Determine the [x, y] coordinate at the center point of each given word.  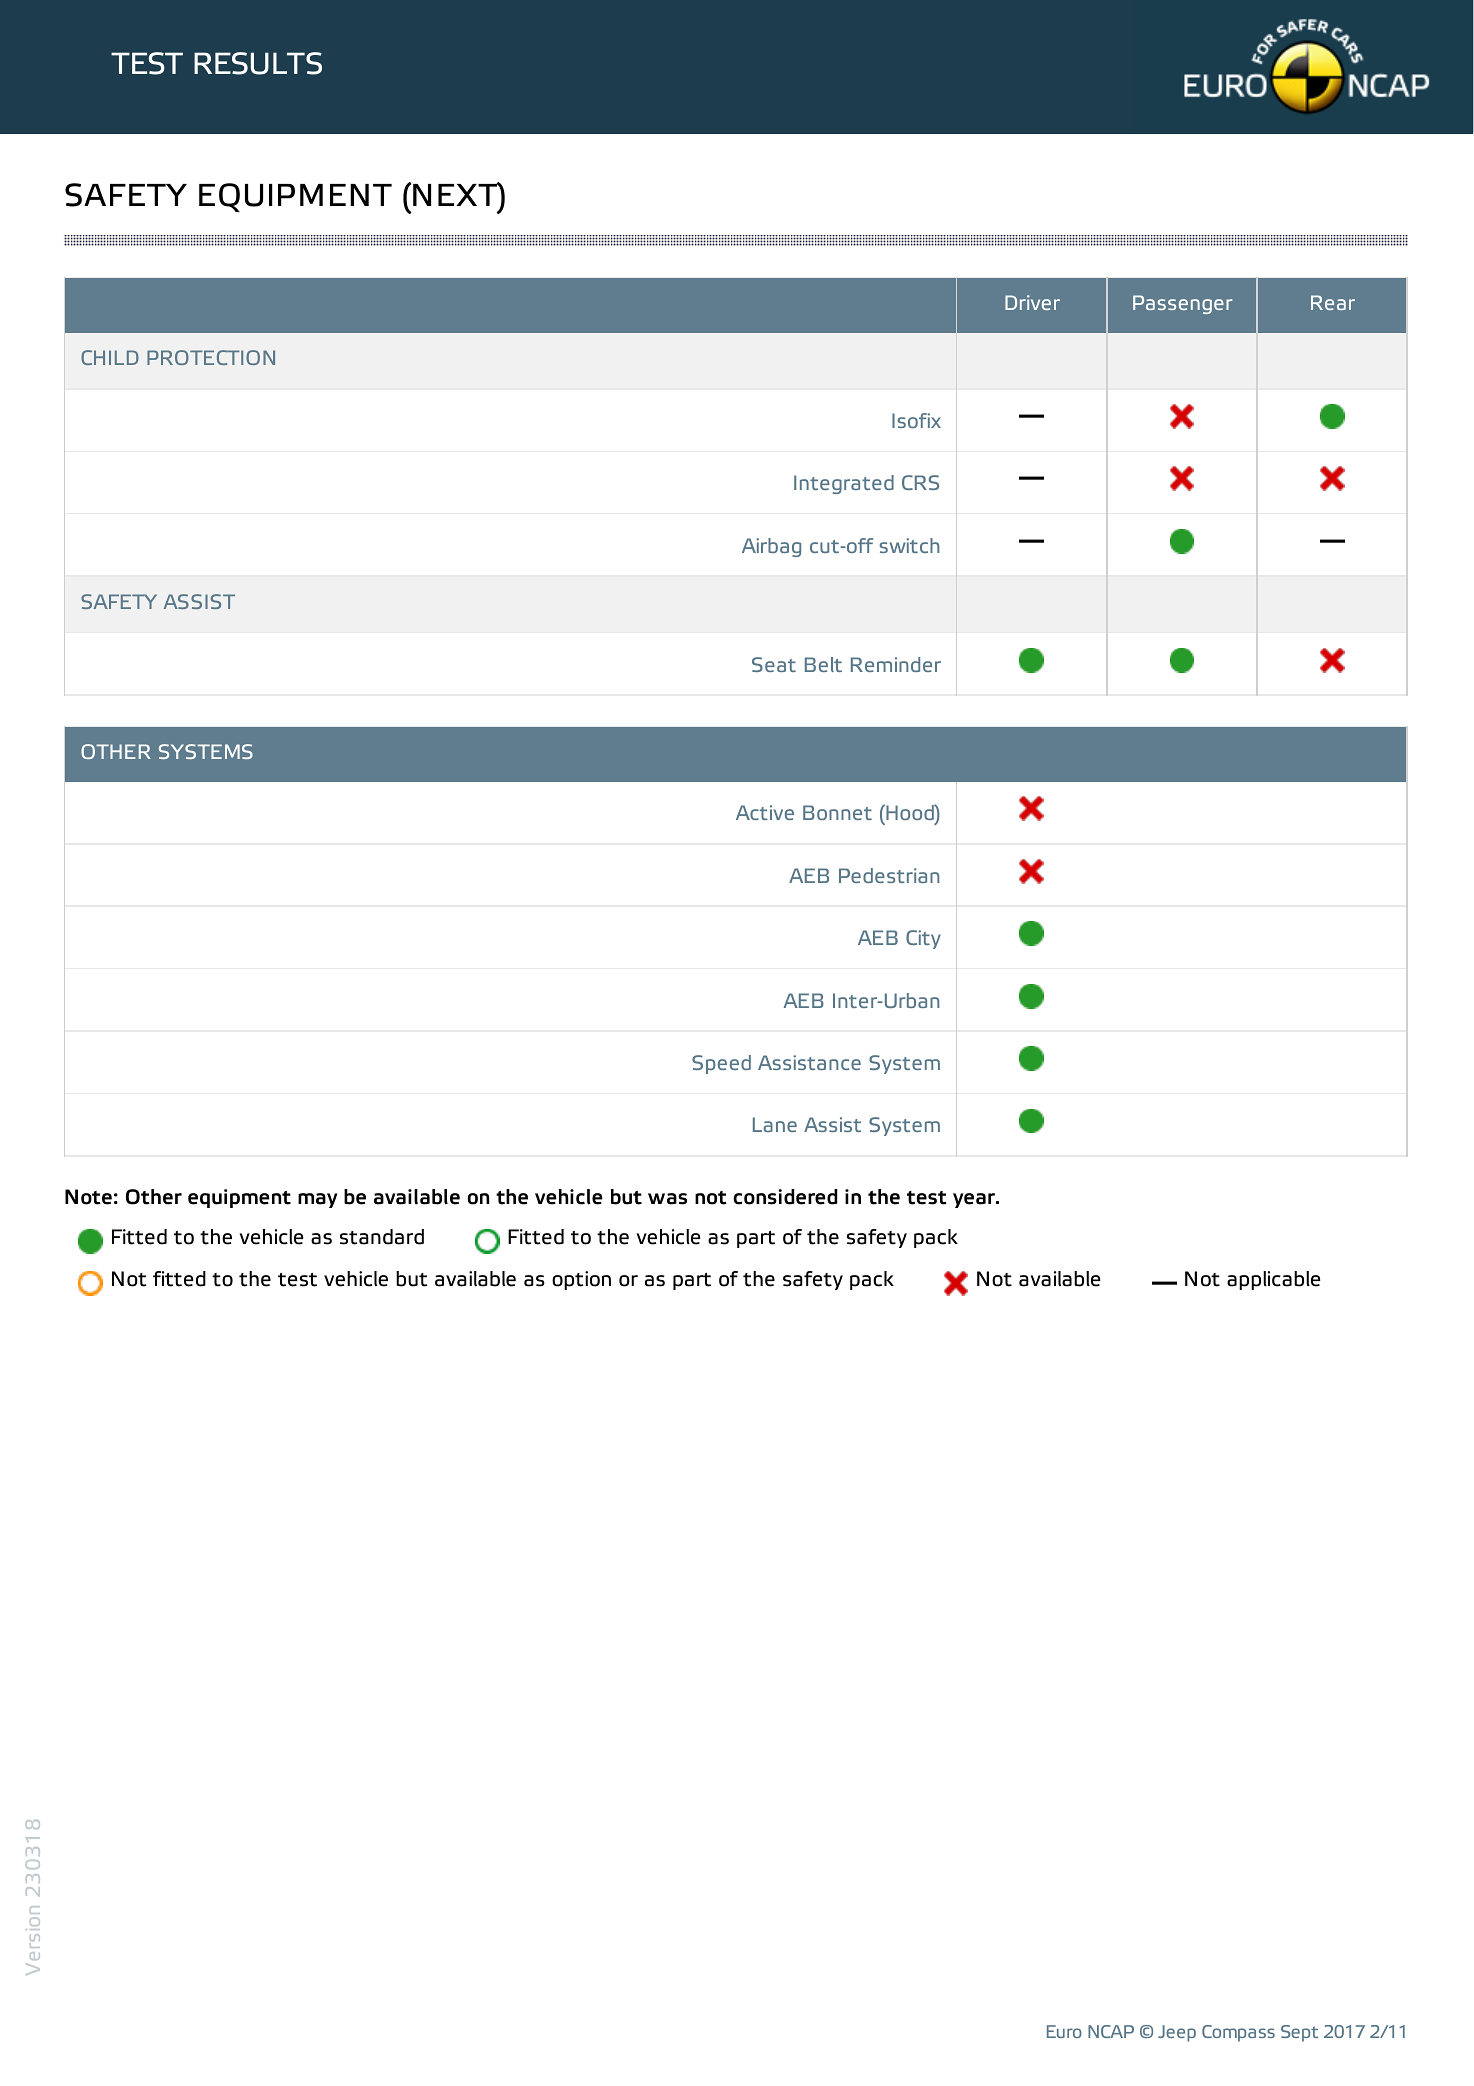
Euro [1064, 2031]
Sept [1299, 2033]
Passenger [1183, 304]
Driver [1032, 302]
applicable [1274, 1280]
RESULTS [258, 63]
